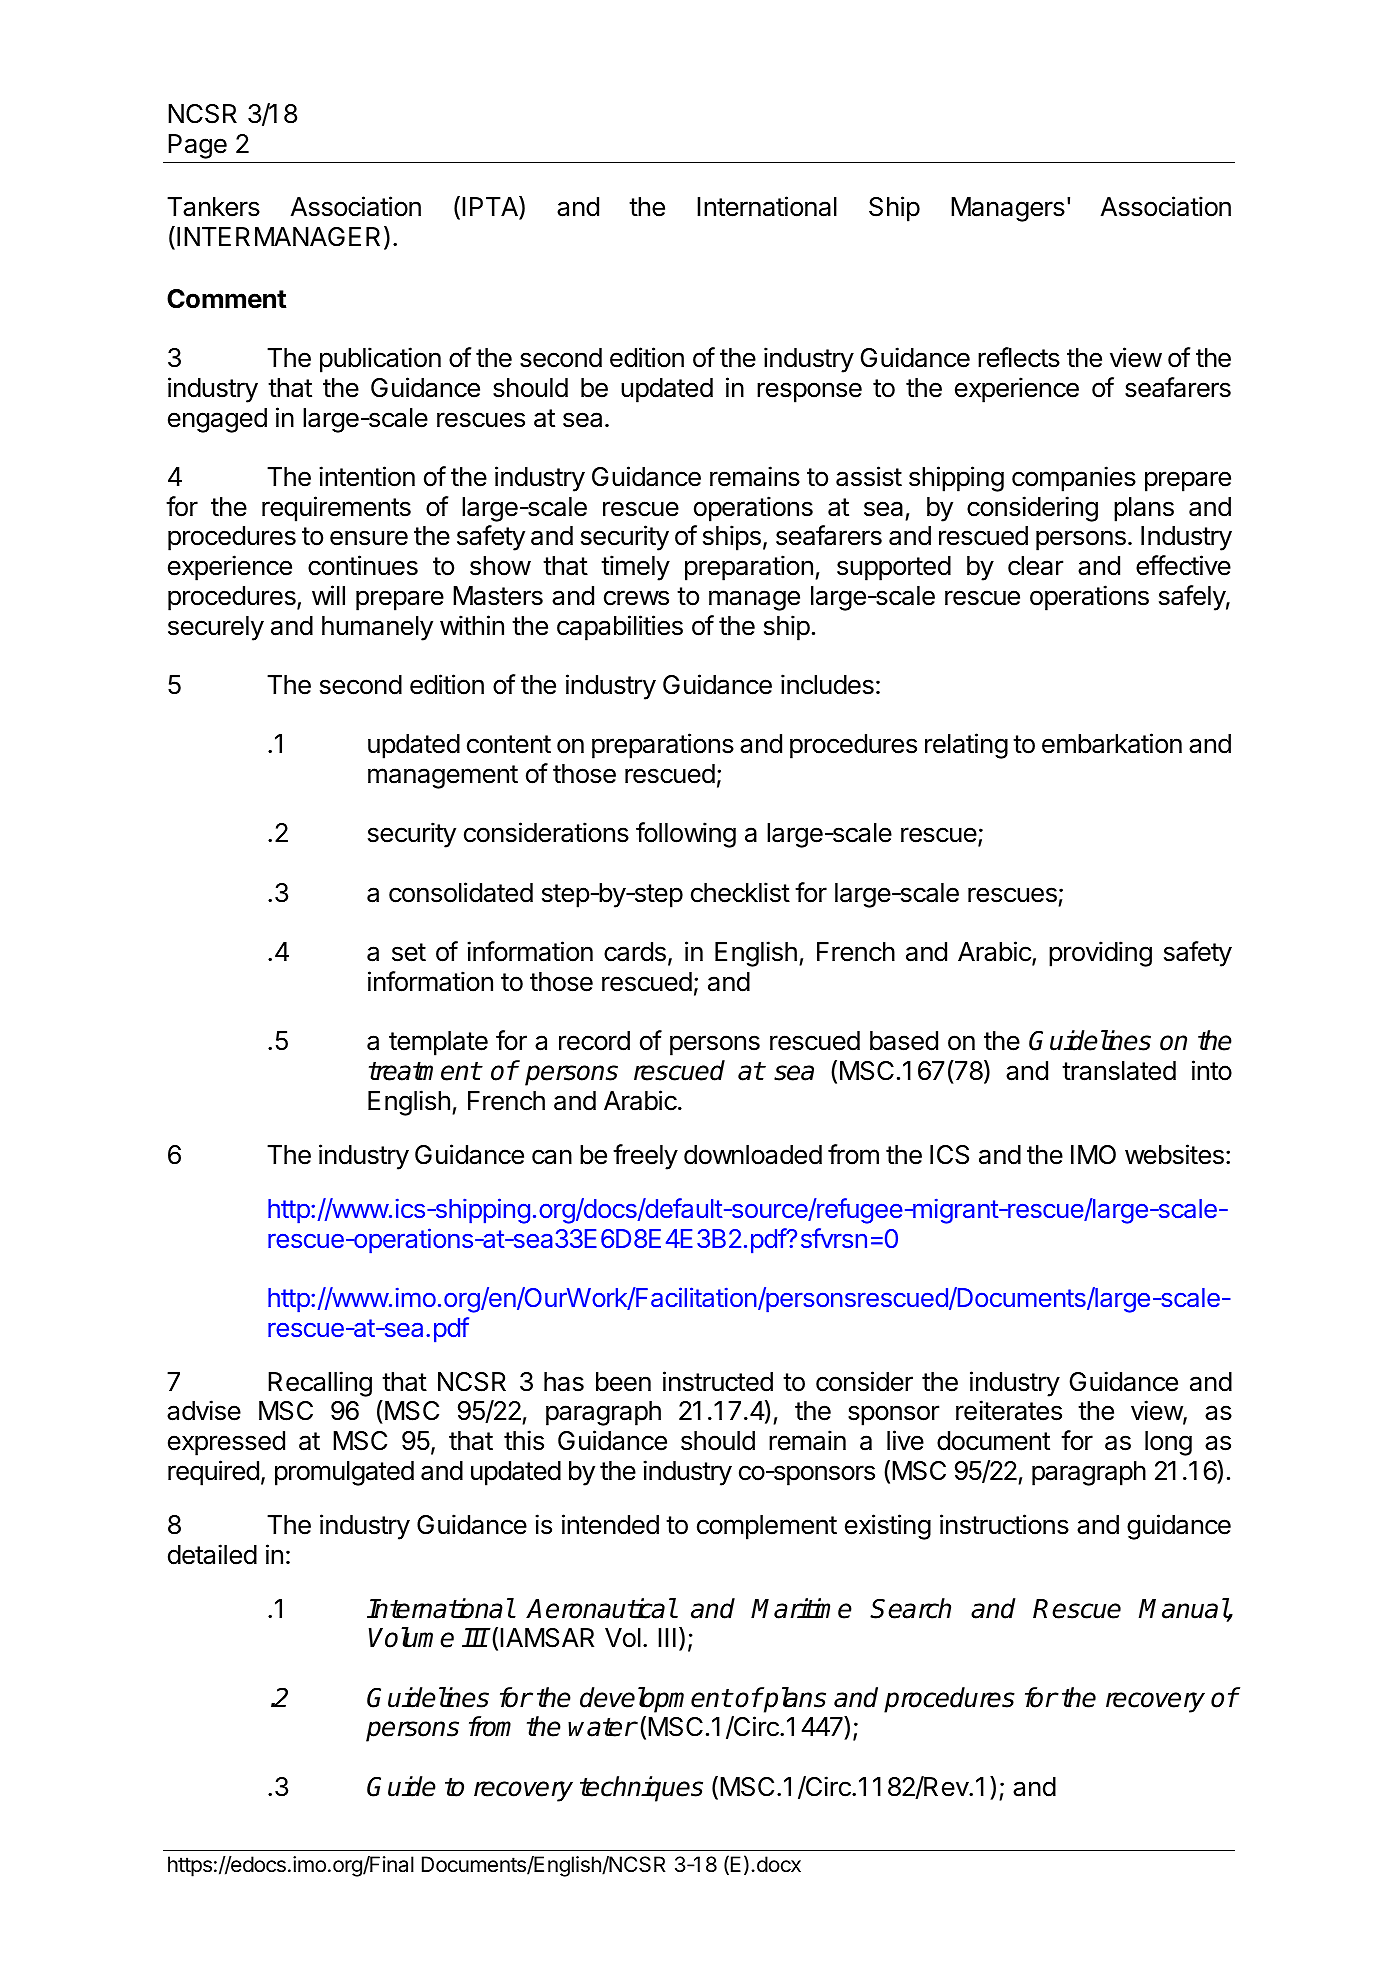  What do you see at coordinates (910, 1608) in the screenshot?
I see `Search` at bounding box center [910, 1608].
